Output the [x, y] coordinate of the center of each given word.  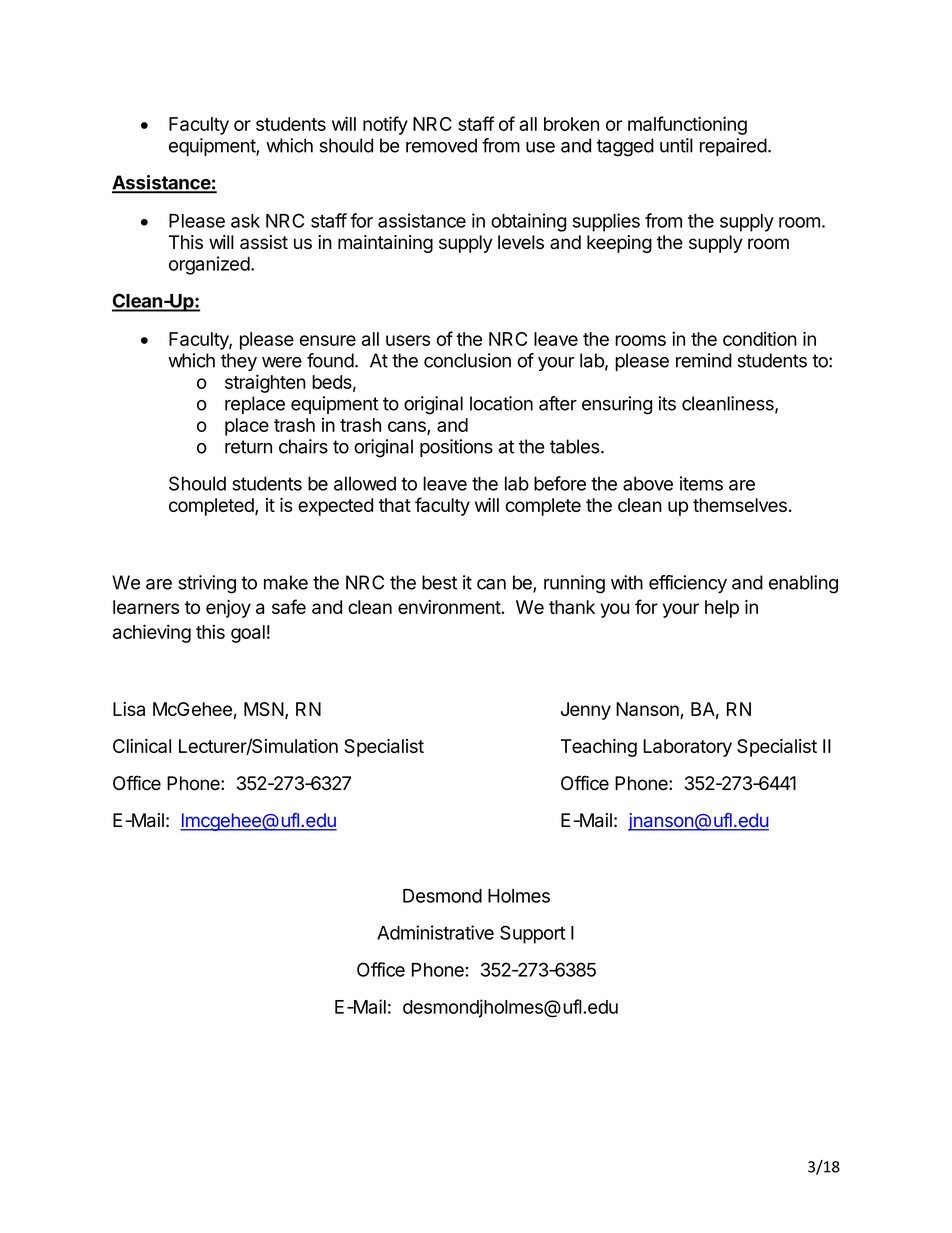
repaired [733, 147]
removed [441, 145]
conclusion [467, 360]
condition [760, 338]
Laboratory [687, 748]
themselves [740, 505]
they [239, 362]
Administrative [435, 932]
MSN [264, 709]
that [395, 505]
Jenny [586, 711]
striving [207, 584]
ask [245, 221]
